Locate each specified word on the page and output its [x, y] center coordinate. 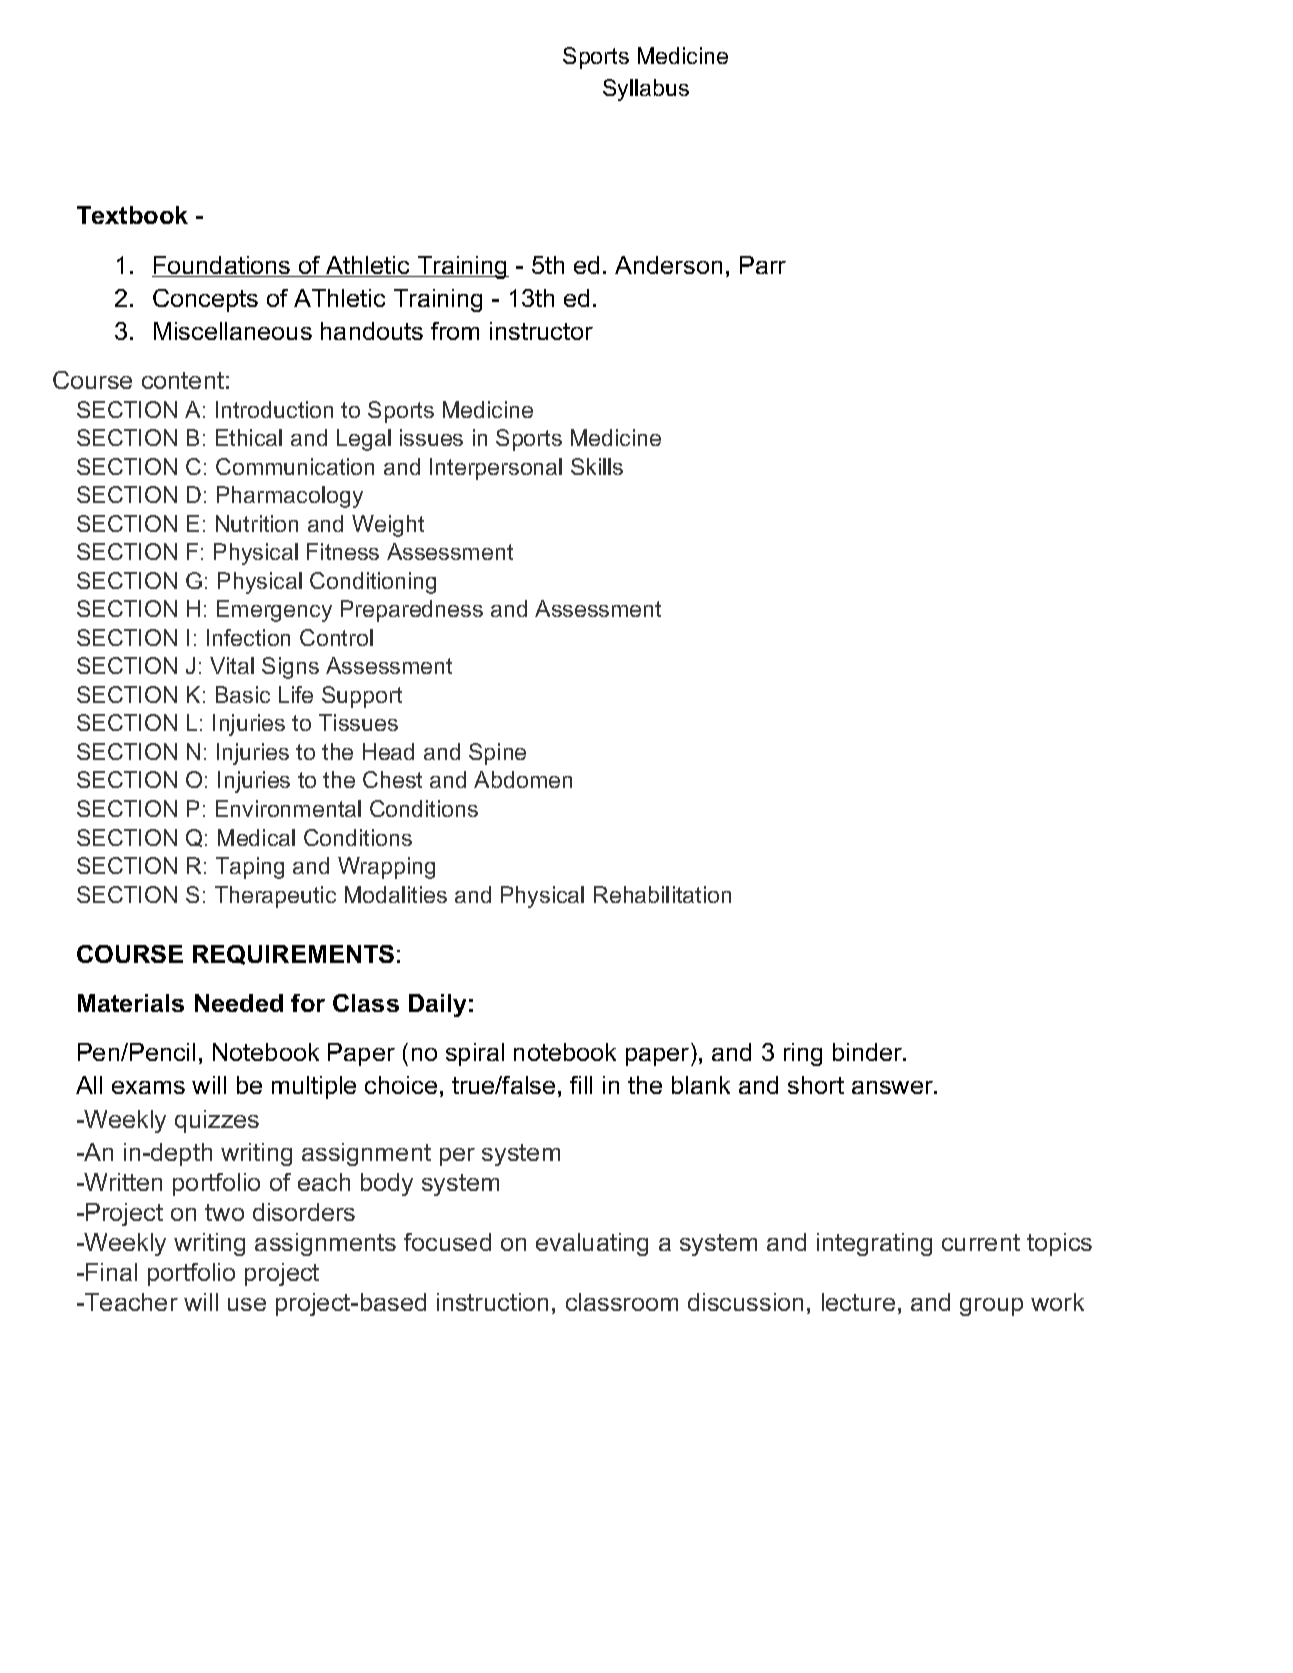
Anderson [668, 265]
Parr [763, 265]
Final [111, 1272]
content [183, 380]
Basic [243, 694]
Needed [239, 1003]
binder [868, 1052]
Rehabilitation [662, 894]
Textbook [132, 215]
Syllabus [646, 90]
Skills [597, 466]
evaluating [592, 1244]
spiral [475, 1054]
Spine [497, 754]
